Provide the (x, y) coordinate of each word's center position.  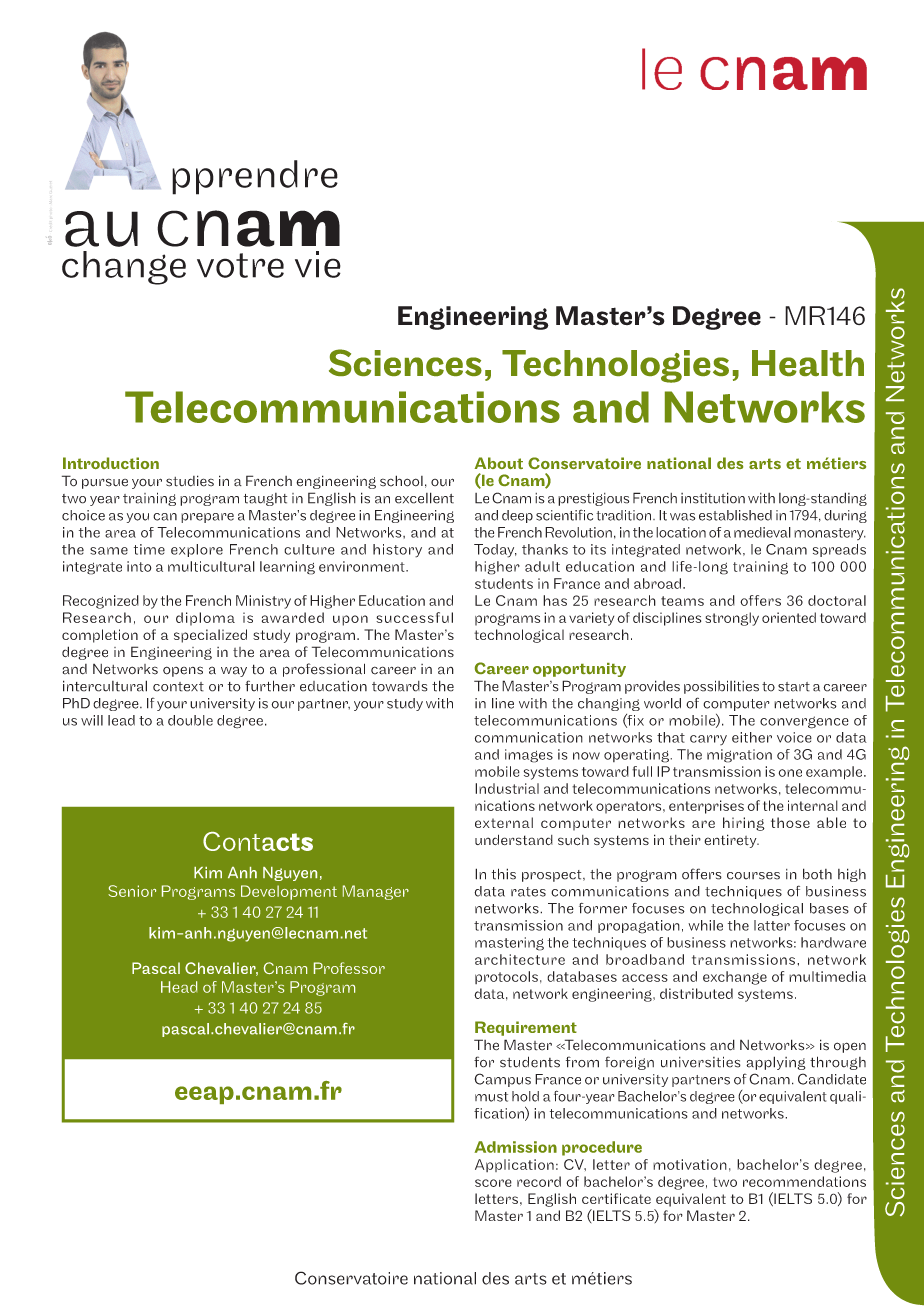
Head (179, 987)
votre (240, 265)
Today (495, 551)
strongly (732, 619)
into (139, 566)
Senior (132, 891)
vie (318, 264)
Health (808, 363)
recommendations (804, 1181)
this (504, 874)
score (493, 1183)
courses (753, 876)
